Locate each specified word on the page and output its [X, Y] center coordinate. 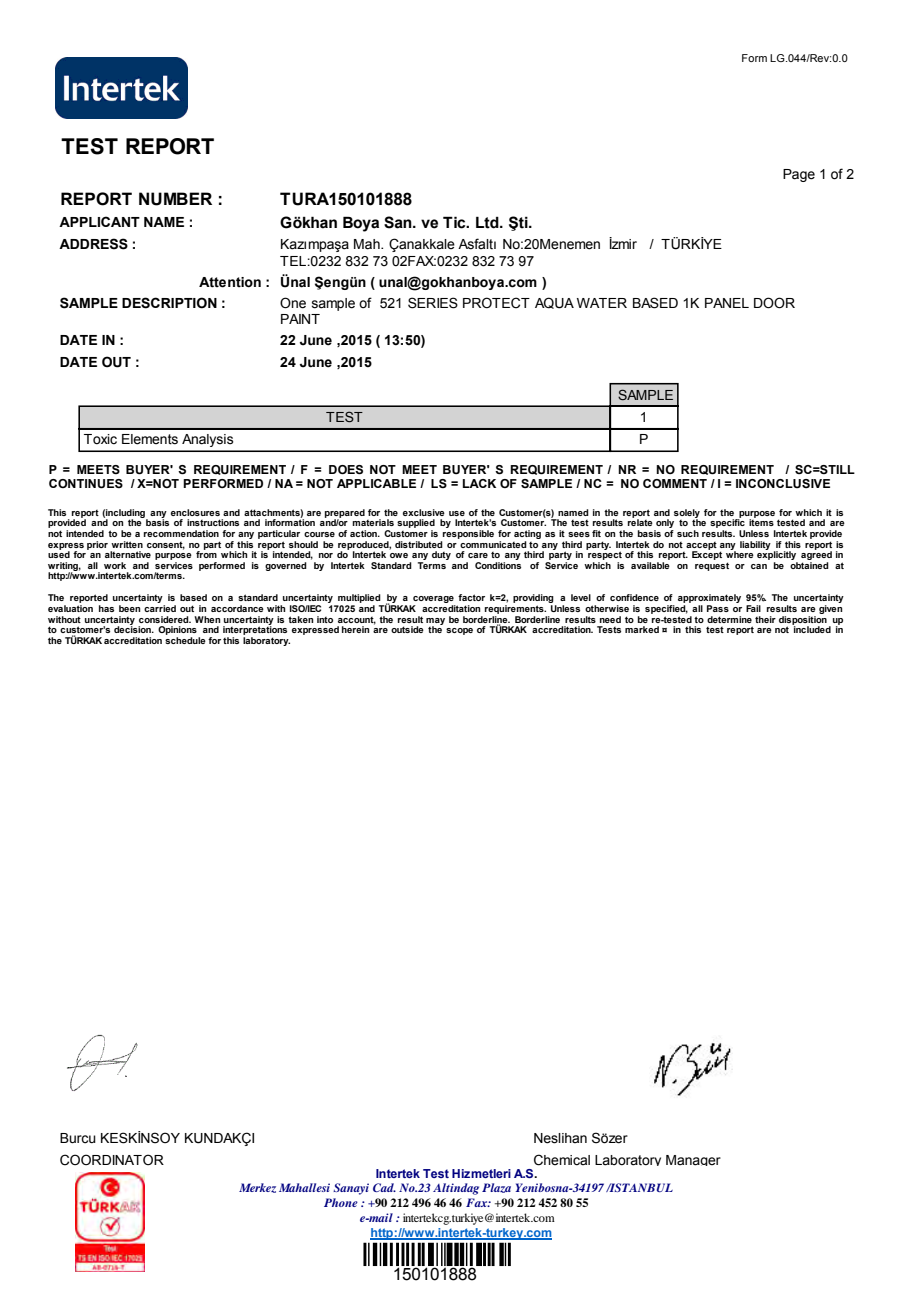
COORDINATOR [112, 1160]
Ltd [488, 222]
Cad [384, 1187]
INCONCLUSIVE [783, 484]
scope [459, 631]
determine [729, 619]
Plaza [496, 1188]
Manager [693, 1160]
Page [799, 175]
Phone [341, 1202]
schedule [185, 640]
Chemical [562, 1160]
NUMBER [175, 199]
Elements [150, 439]
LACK [479, 483]
